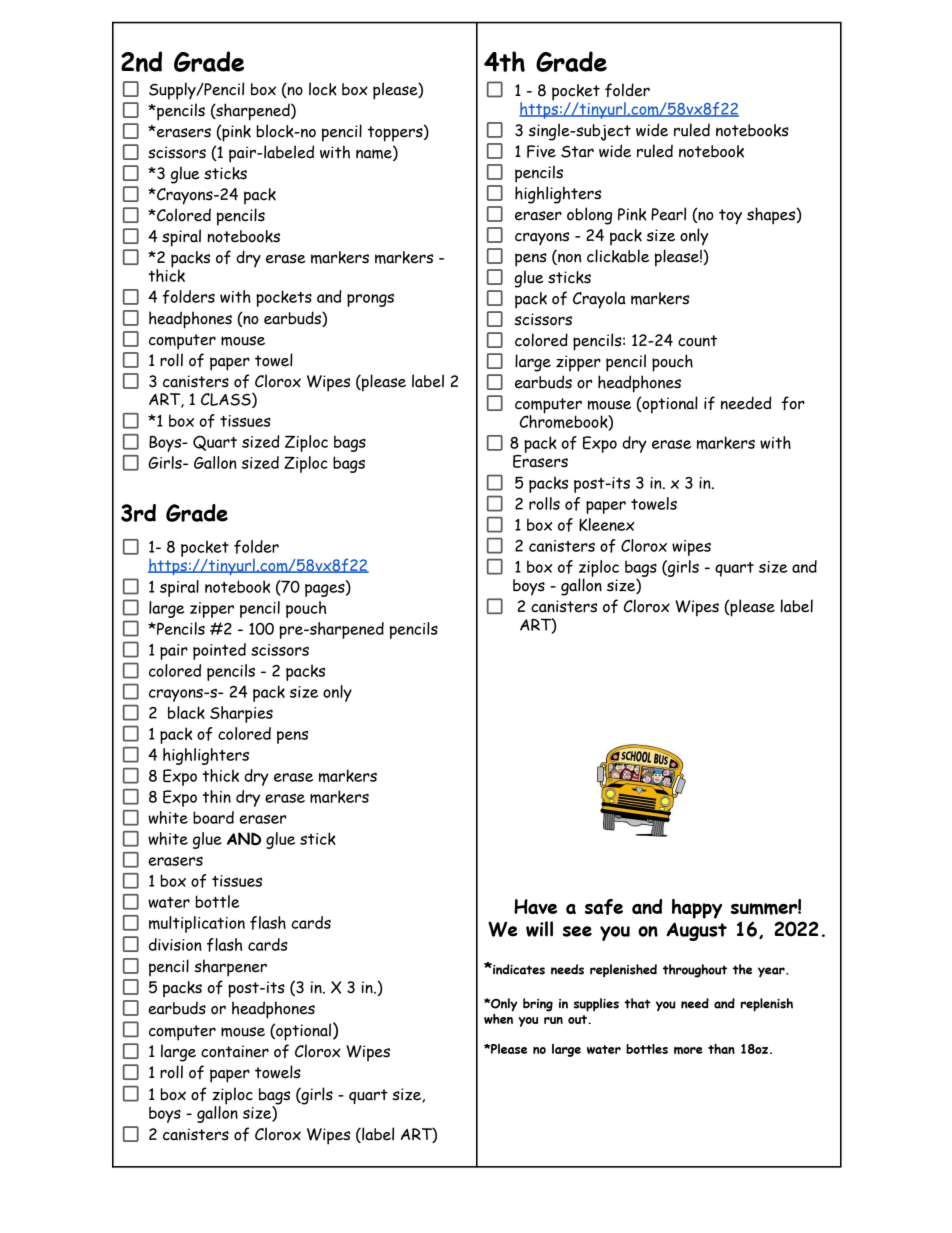 The height and width of the document is (1233, 952). I want to click on pointed, so click(219, 651).
